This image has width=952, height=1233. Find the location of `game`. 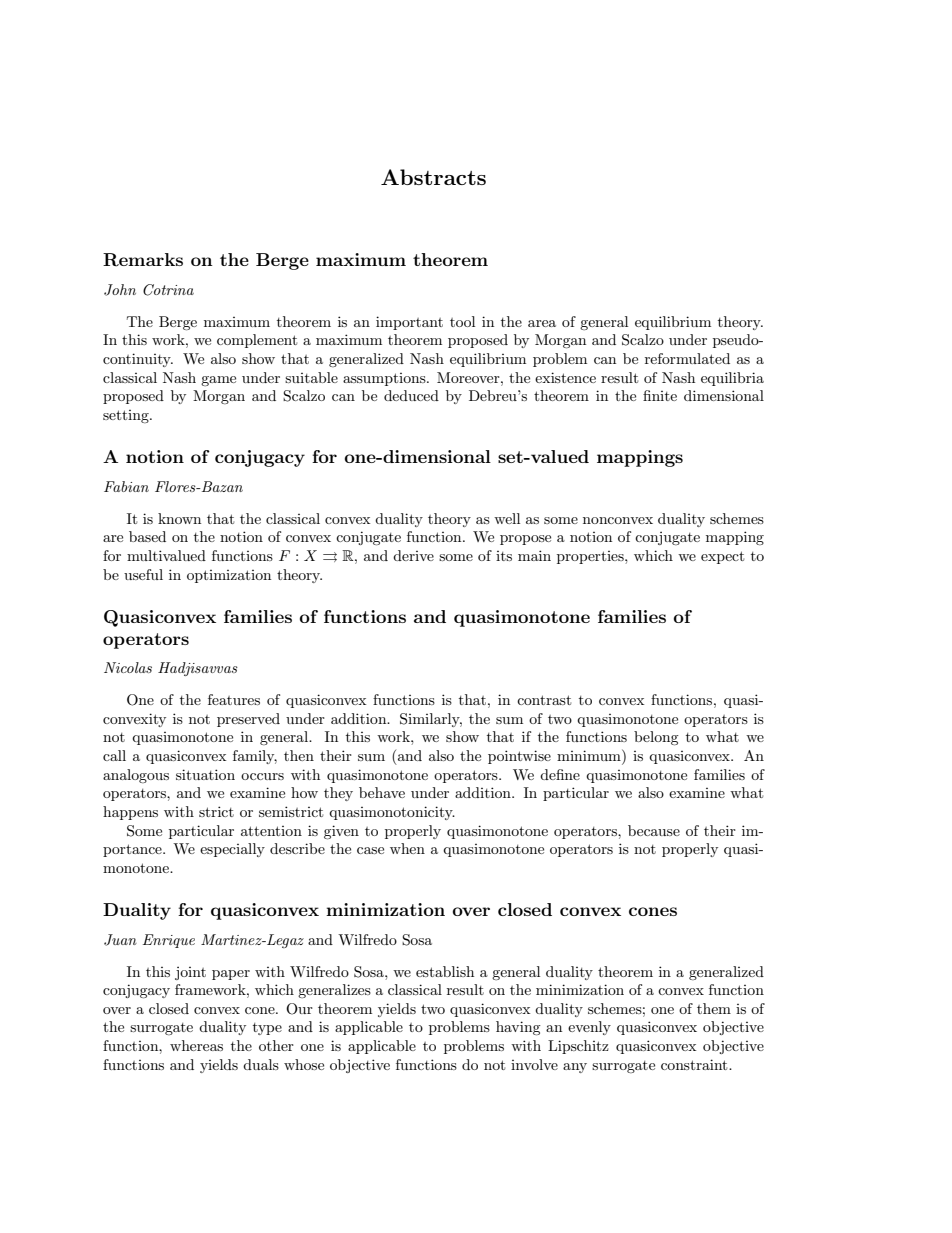

game is located at coordinates (218, 381).
